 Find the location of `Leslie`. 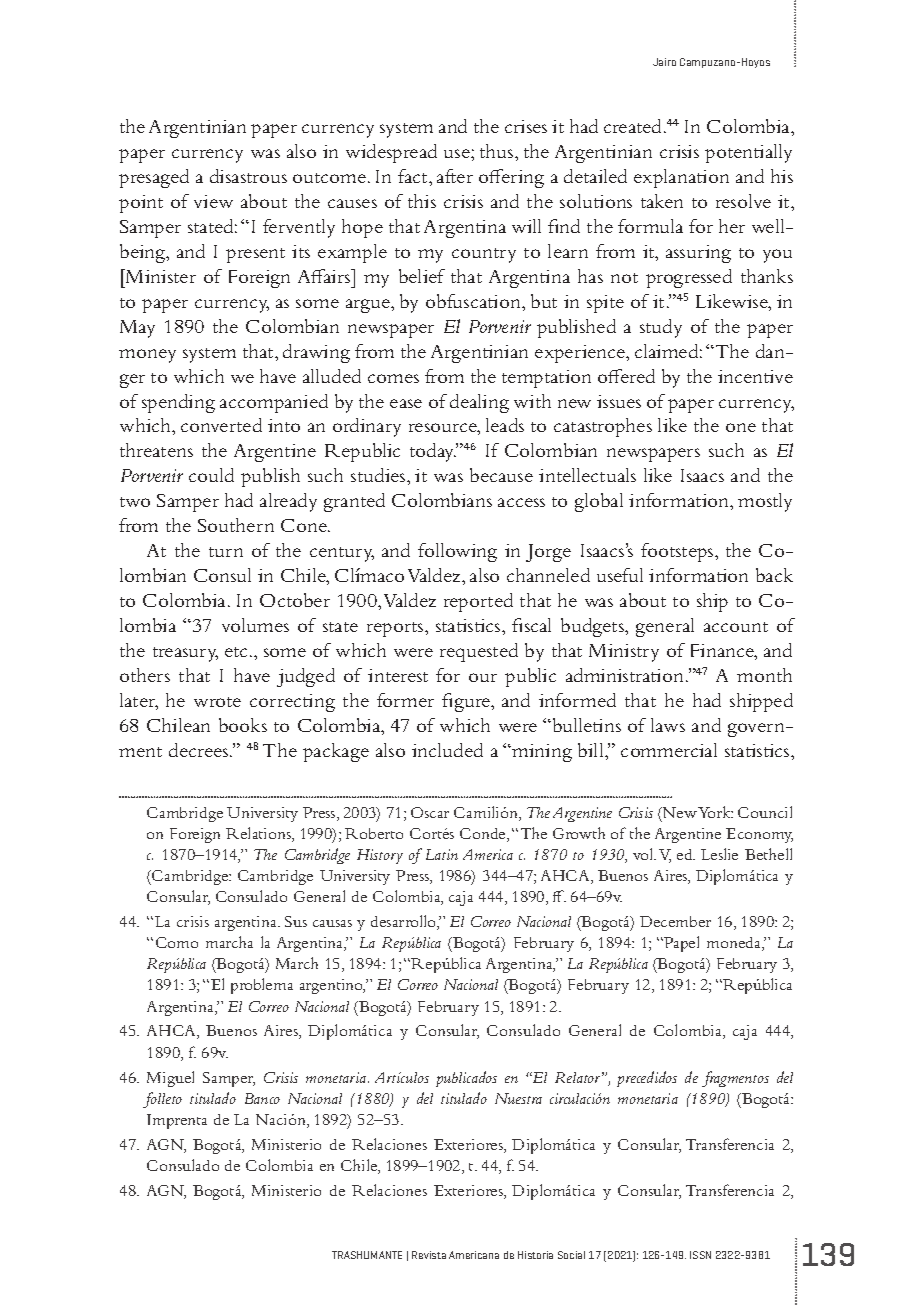

Leslie is located at coordinates (719, 854).
